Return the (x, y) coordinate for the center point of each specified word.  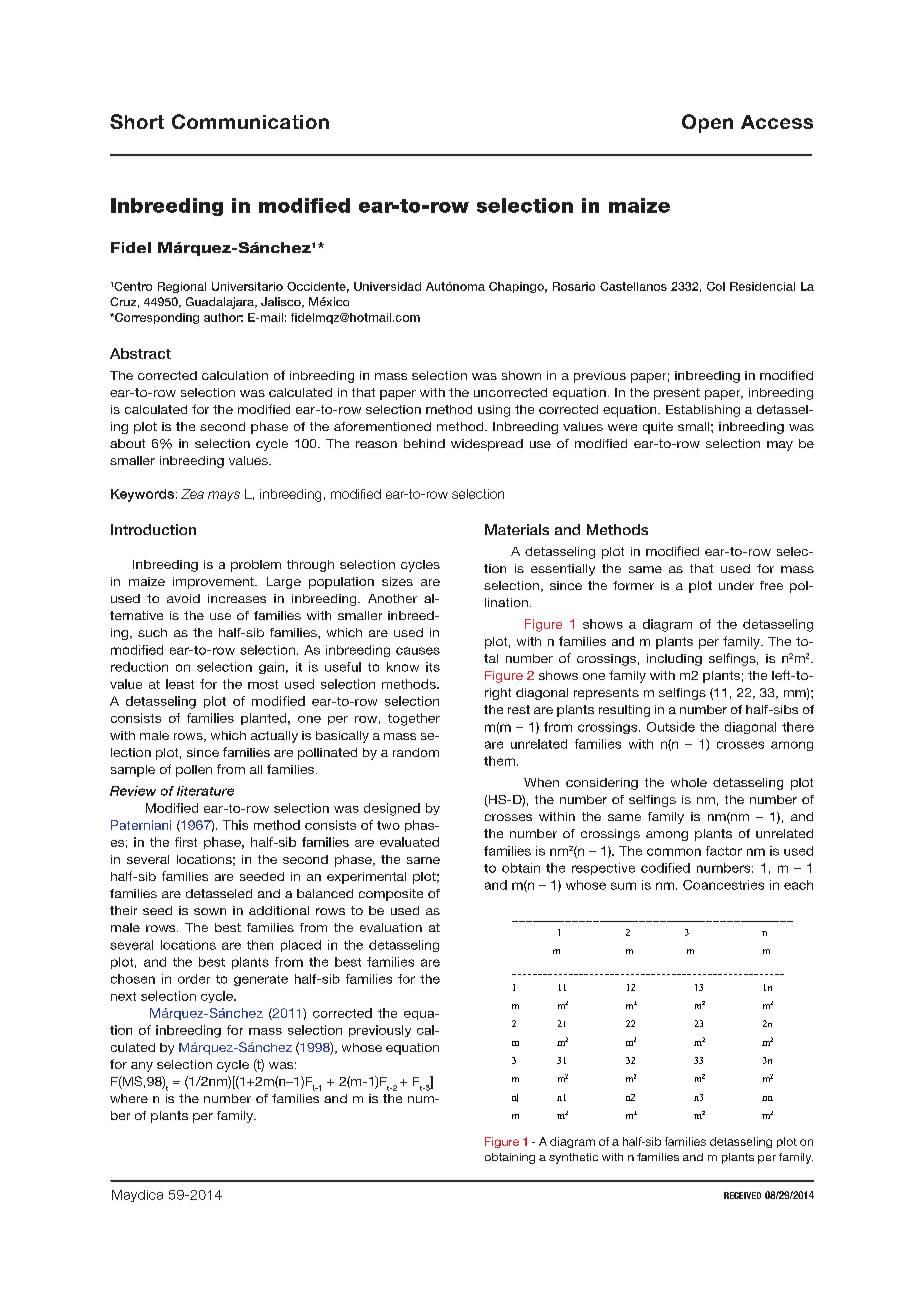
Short (137, 121)
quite (658, 428)
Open (707, 123)
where (129, 1098)
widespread (487, 445)
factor (724, 851)
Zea (192, 494)
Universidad (387, 286)
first (186, 842)
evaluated (409, 842)
